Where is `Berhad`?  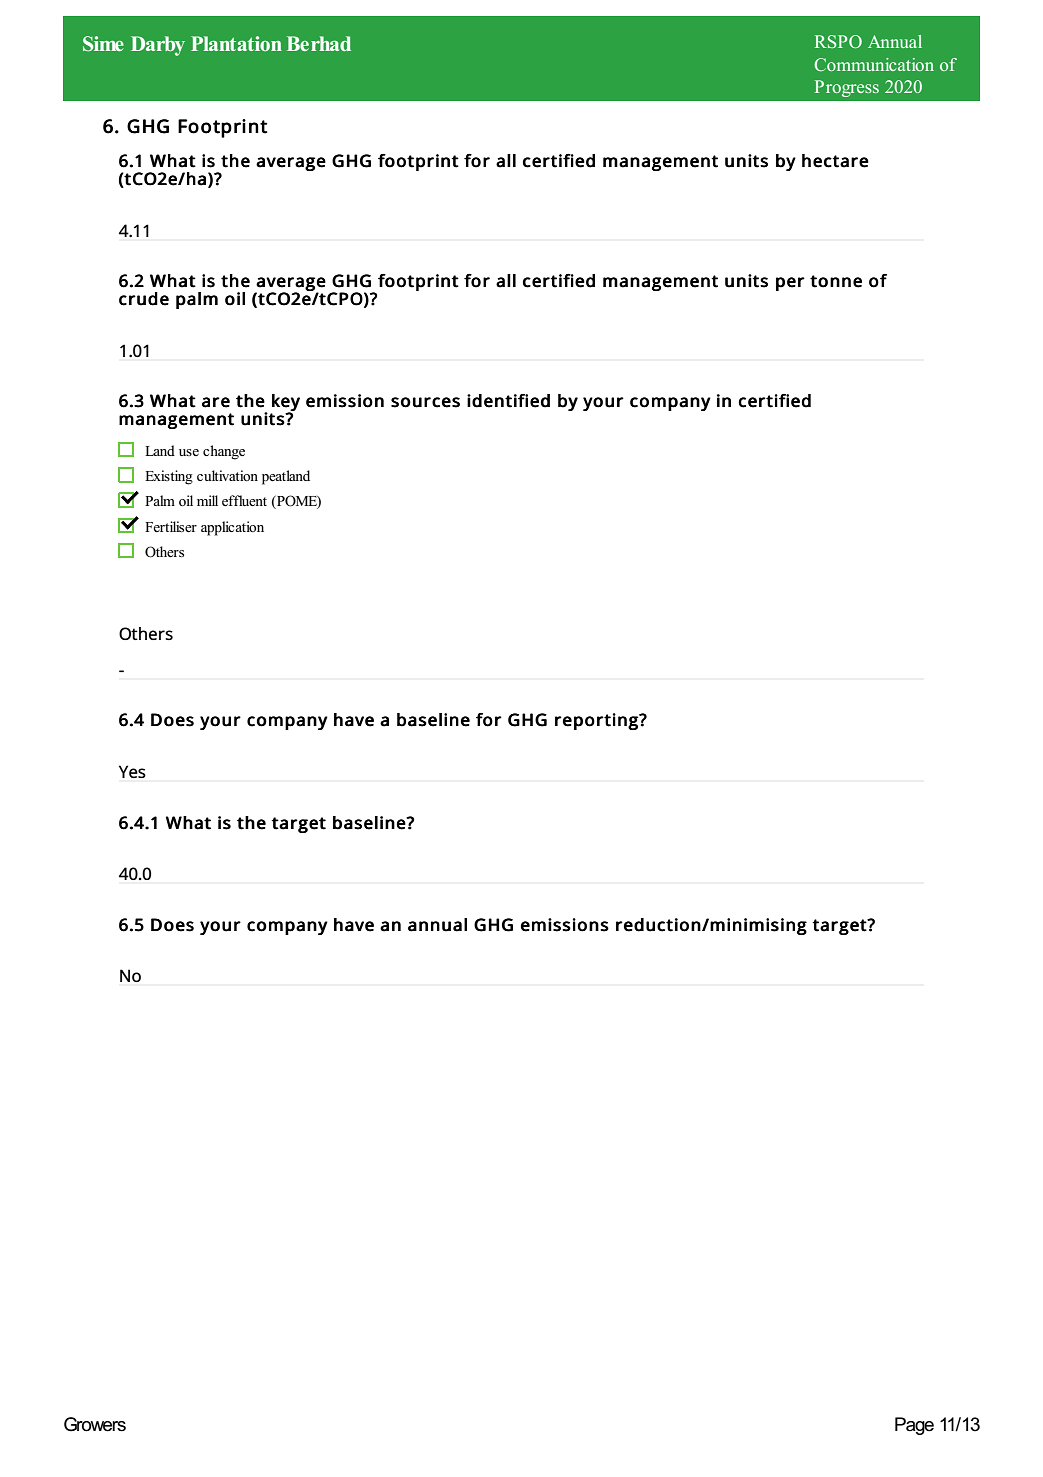 Berhad is located at coordinates (319, 43).
